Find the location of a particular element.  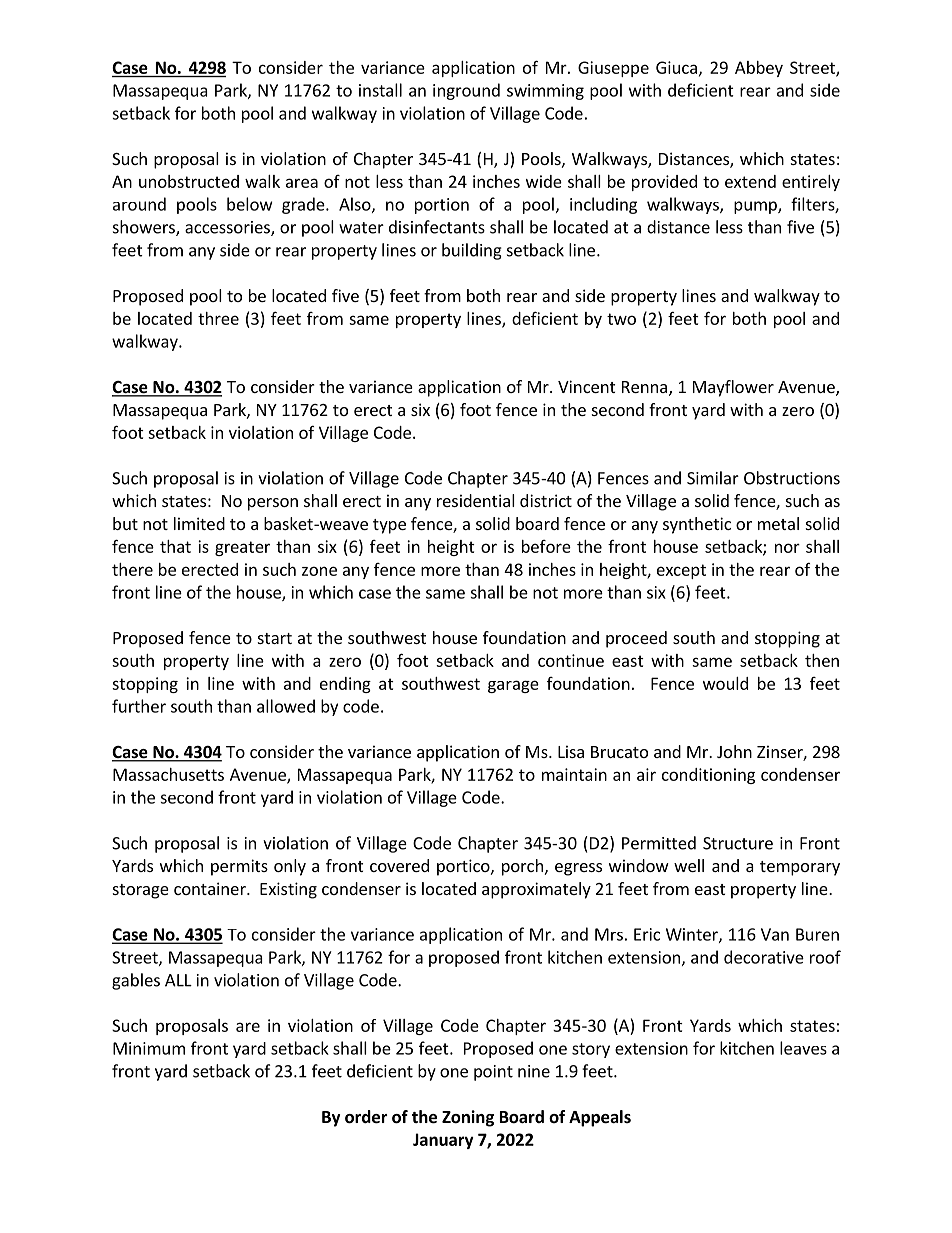

permits is located at coordinates (239, 867).
